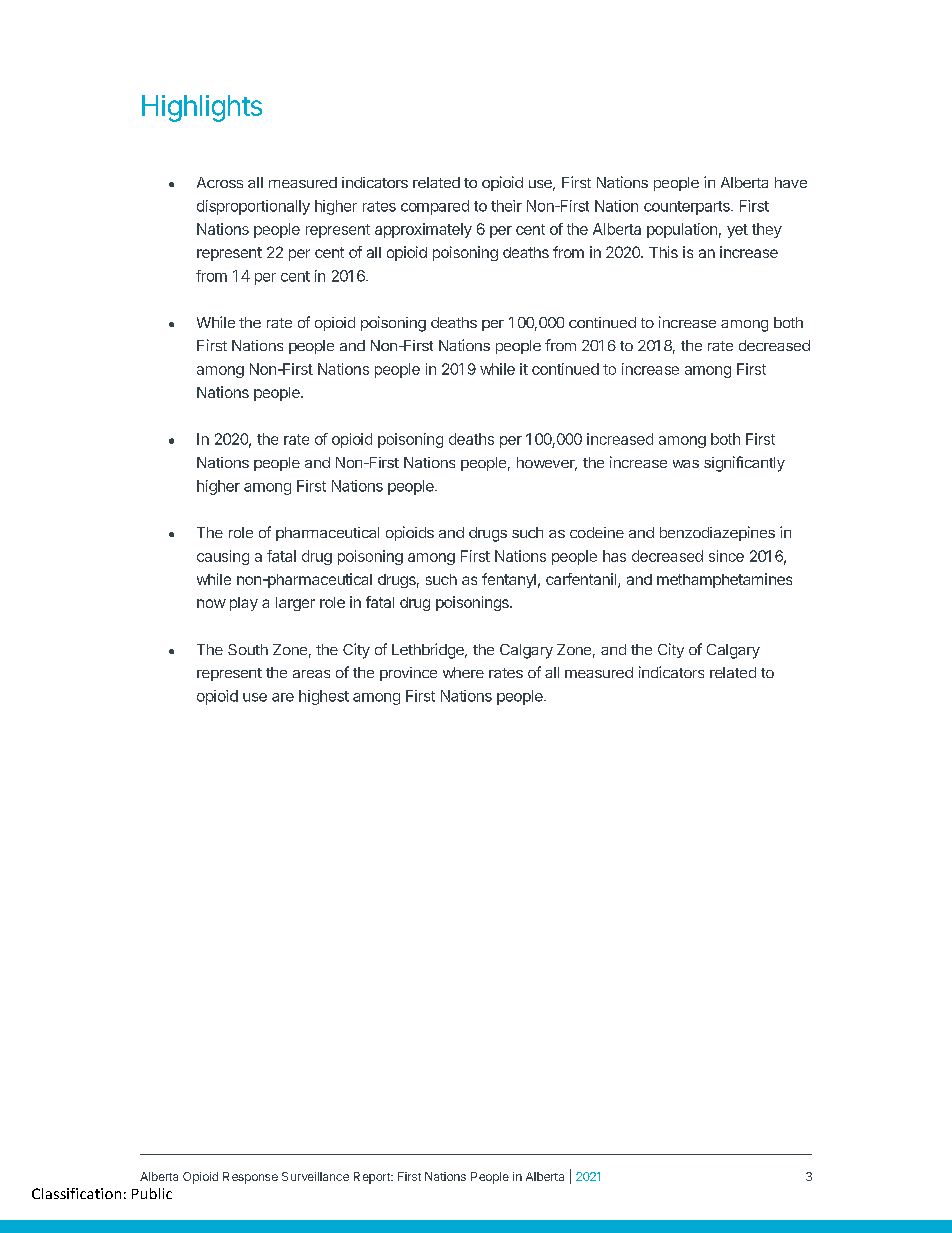  I want to click on counterparts, so click(688, 208).
